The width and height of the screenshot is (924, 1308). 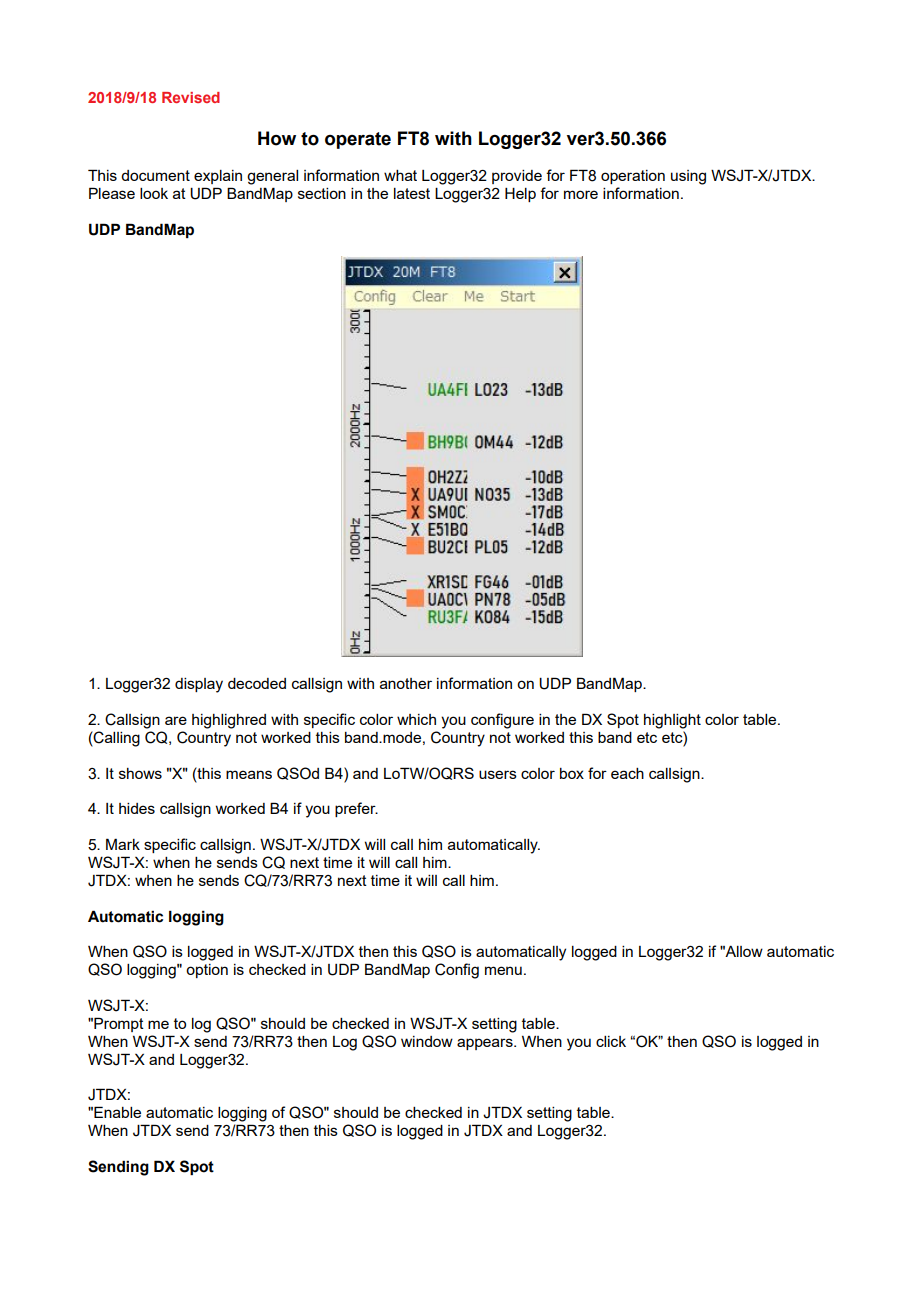 I want to click on another, so click(x=406, y=683).
